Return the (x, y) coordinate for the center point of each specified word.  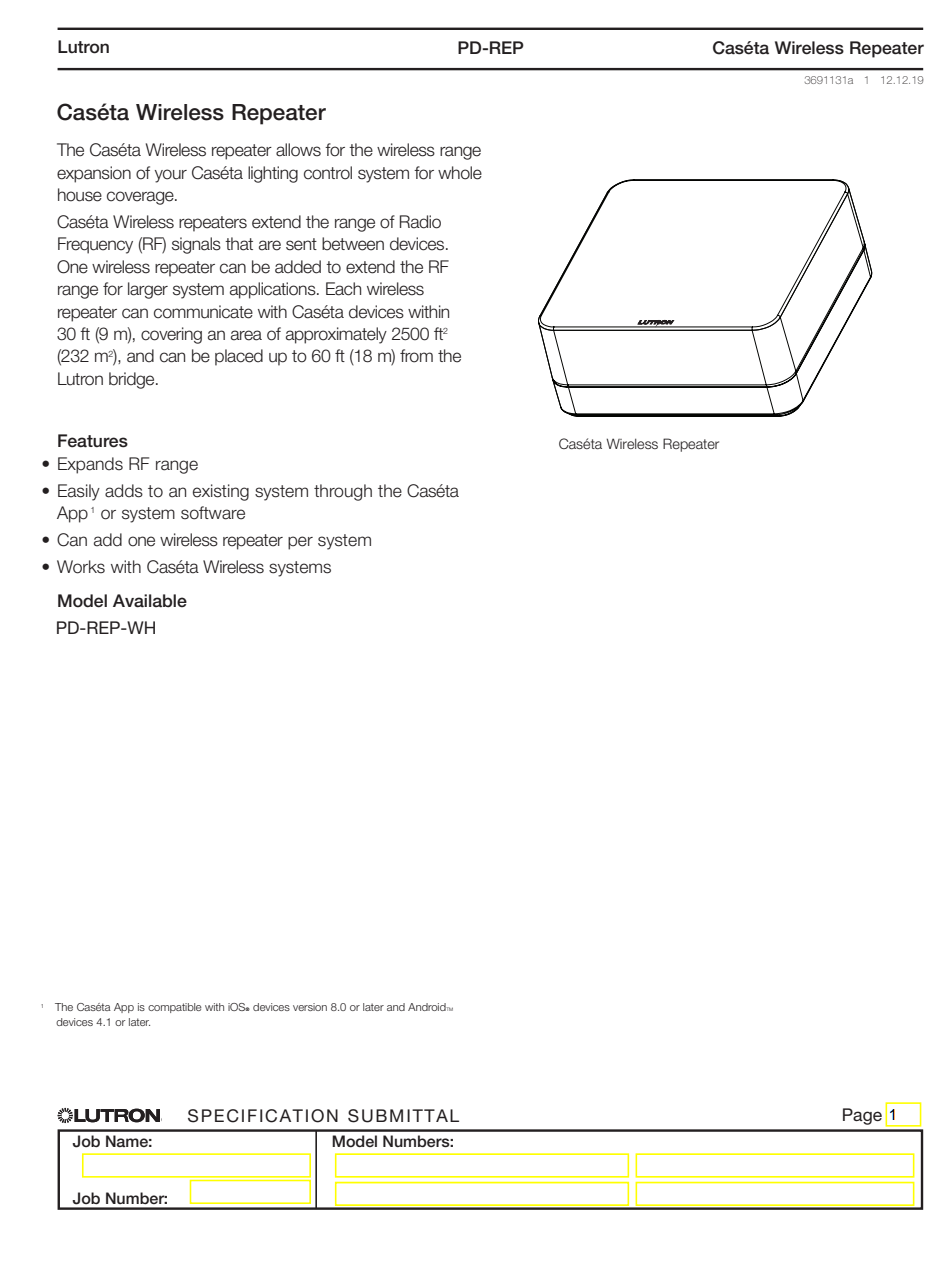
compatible (175, 1008)
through (343, 492)
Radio (420, 222)
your (171, 176)
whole (460, 173)
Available (150, 601)
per (300, 543)
